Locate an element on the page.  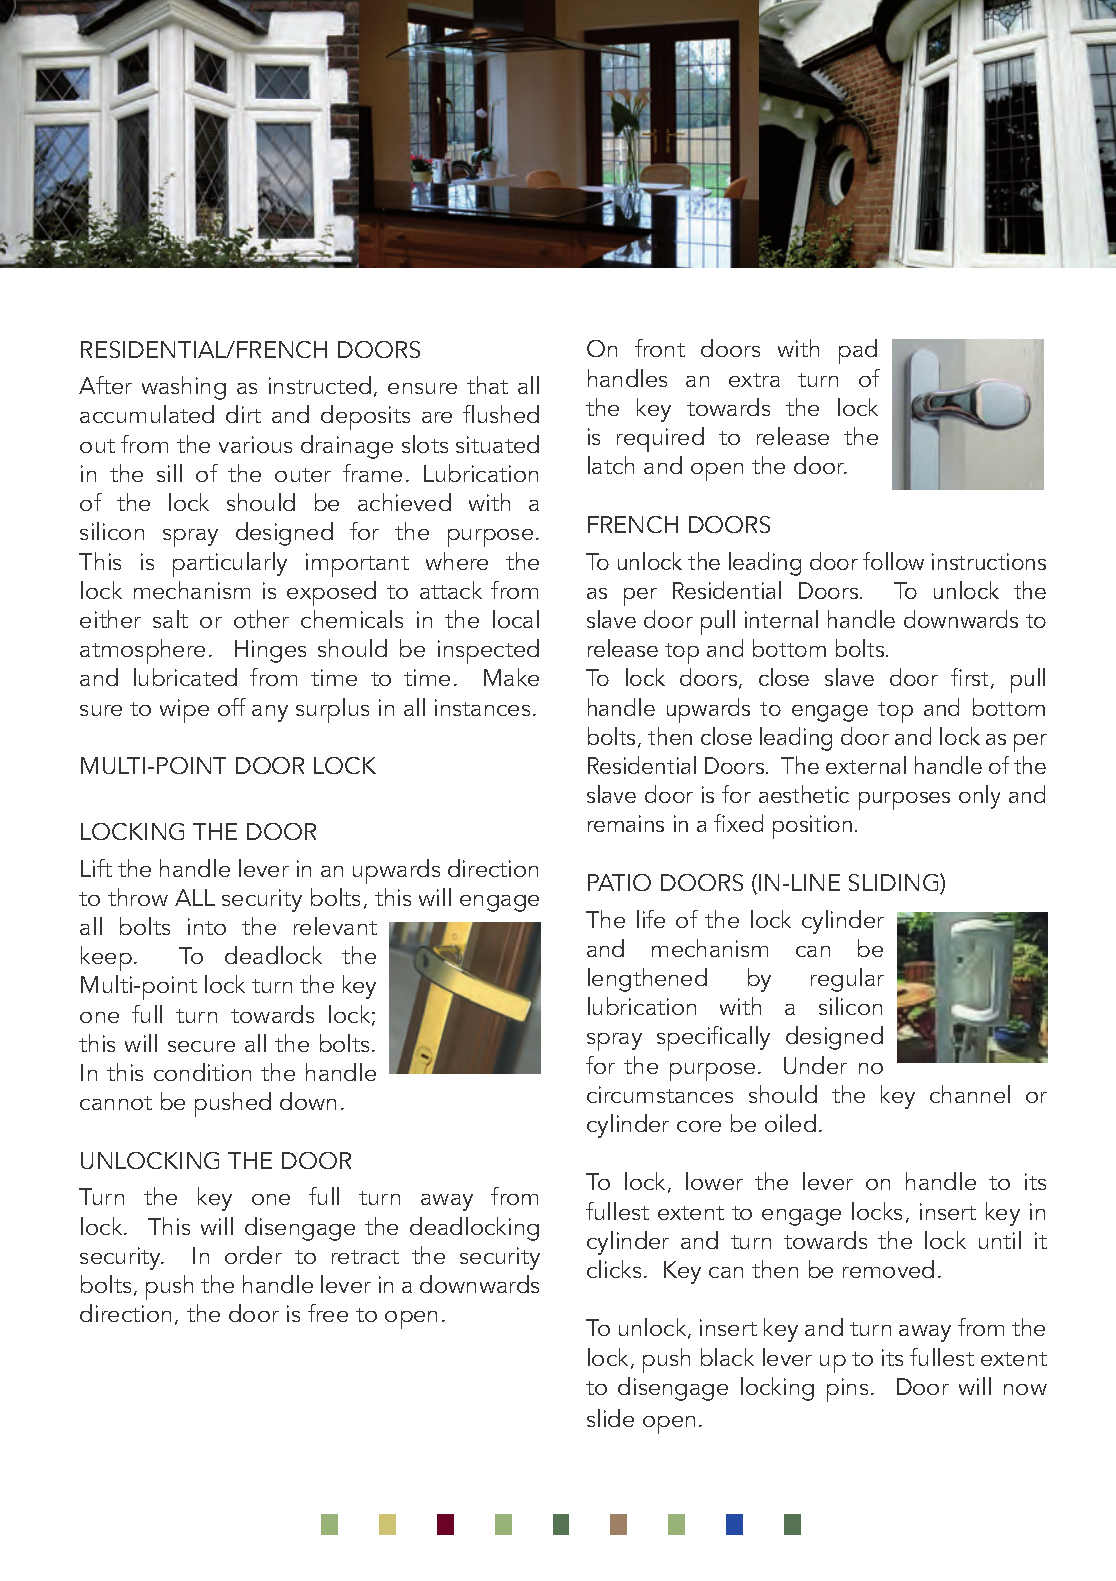
that is located at coordinates (487, 385).
